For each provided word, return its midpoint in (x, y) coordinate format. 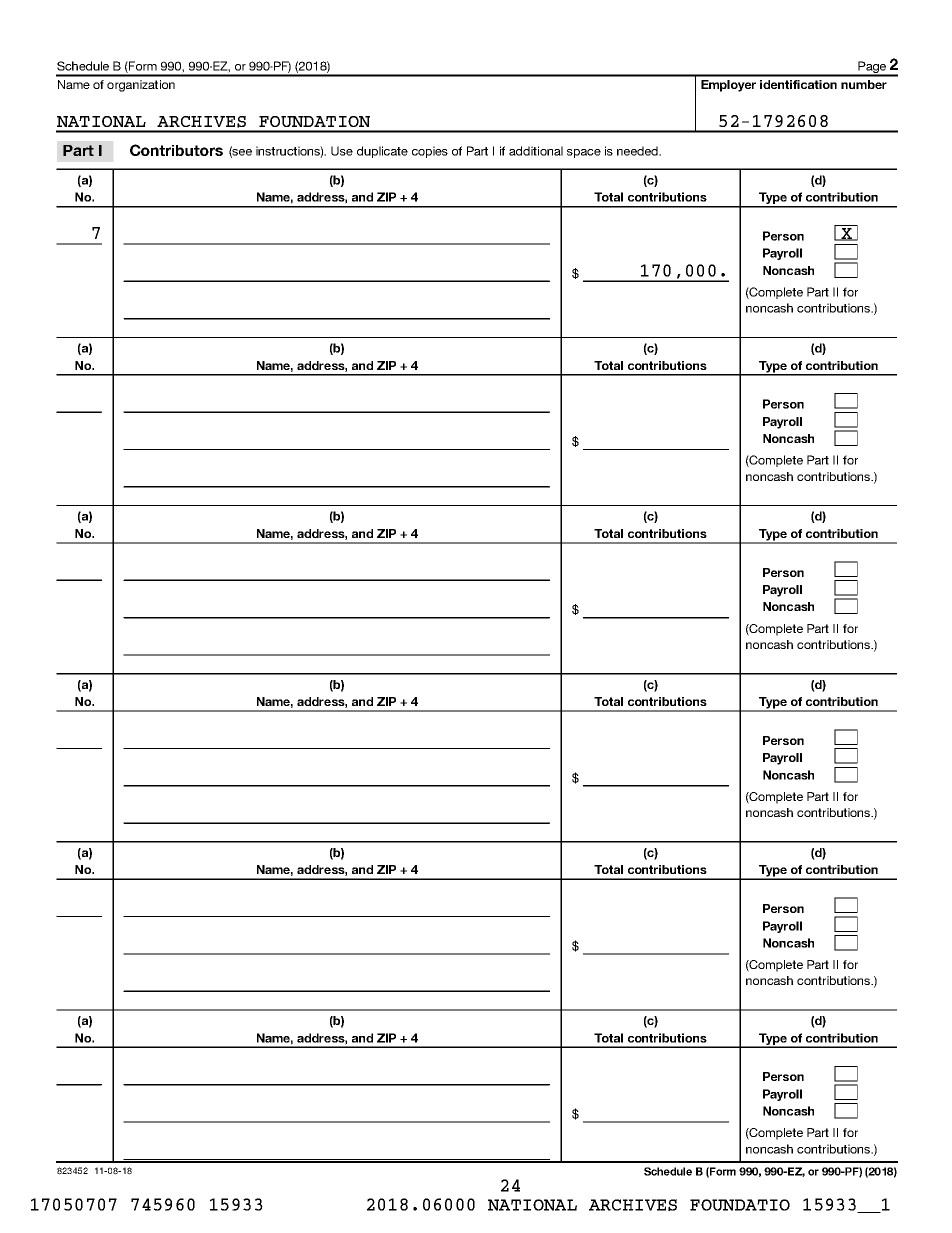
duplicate (382, 152)
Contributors (176, 150)
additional (536, 151)
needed (638, 151)
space (584, 153)
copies (430, 152)
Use (342, 151)
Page (872, 68)
